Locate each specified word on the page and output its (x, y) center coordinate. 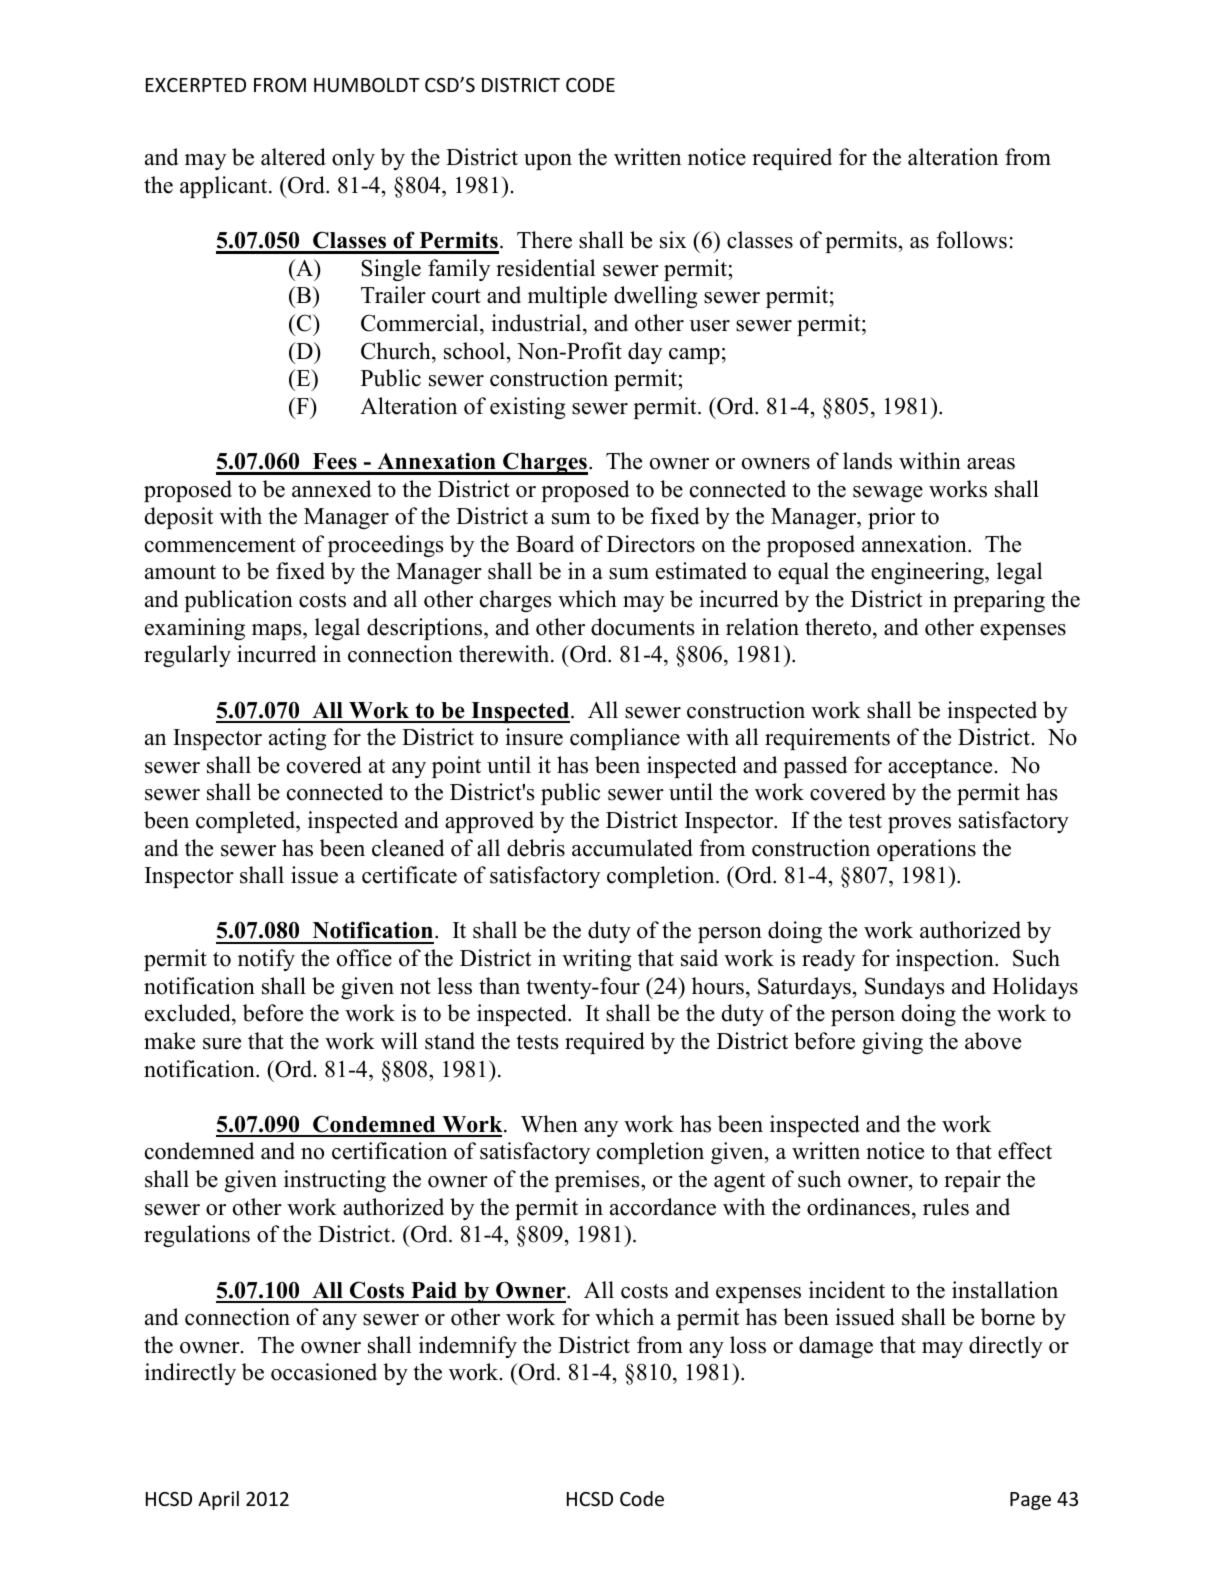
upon (548, 162)
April (218, 1500)
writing (596, 960)
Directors (651, 544)
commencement (220, 545)
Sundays (904, 988)
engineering (928, 573)
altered (293, 157)
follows (971, 240)
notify (266, 960)
